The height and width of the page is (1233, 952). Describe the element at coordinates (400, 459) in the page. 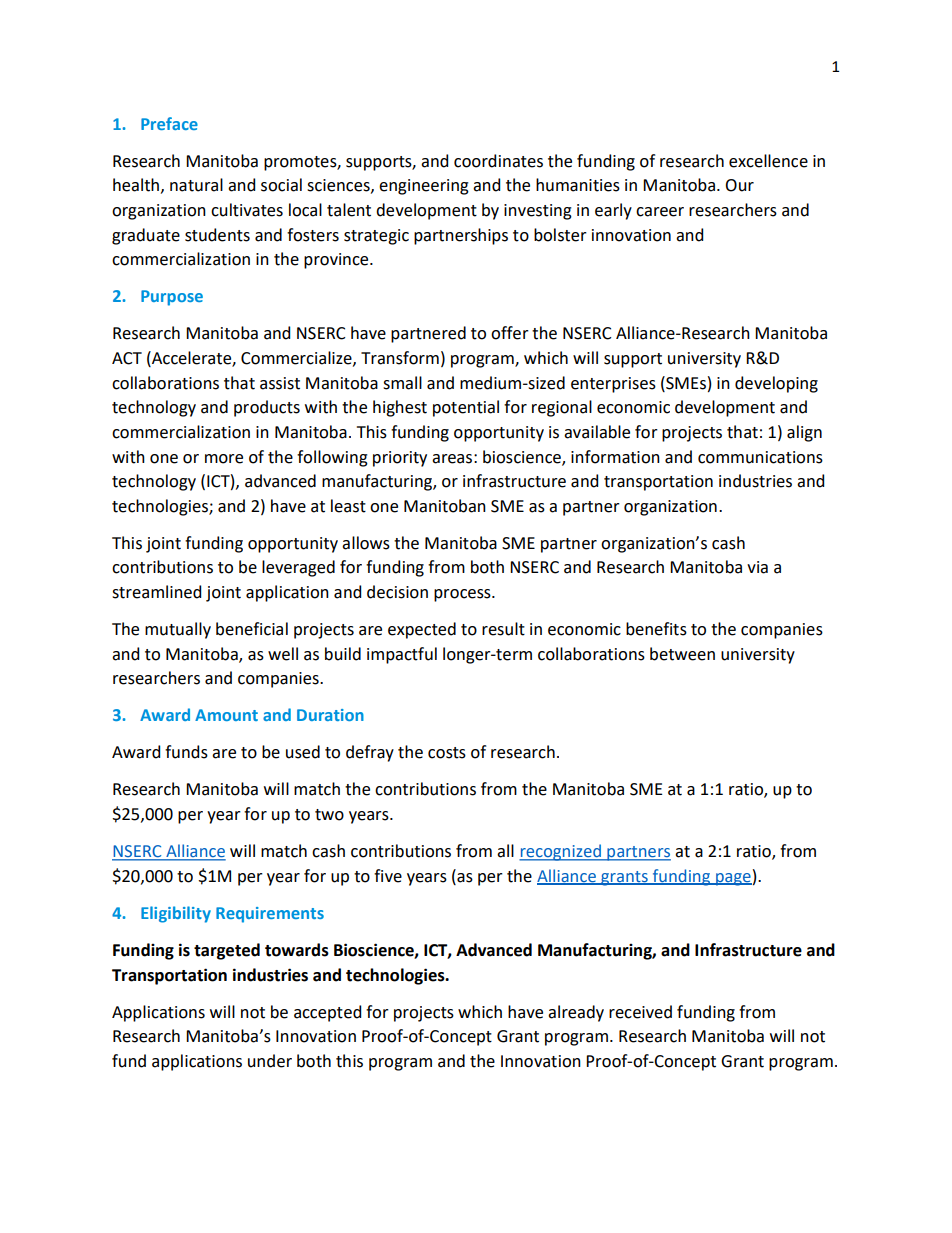

I see `priority` at that location.
